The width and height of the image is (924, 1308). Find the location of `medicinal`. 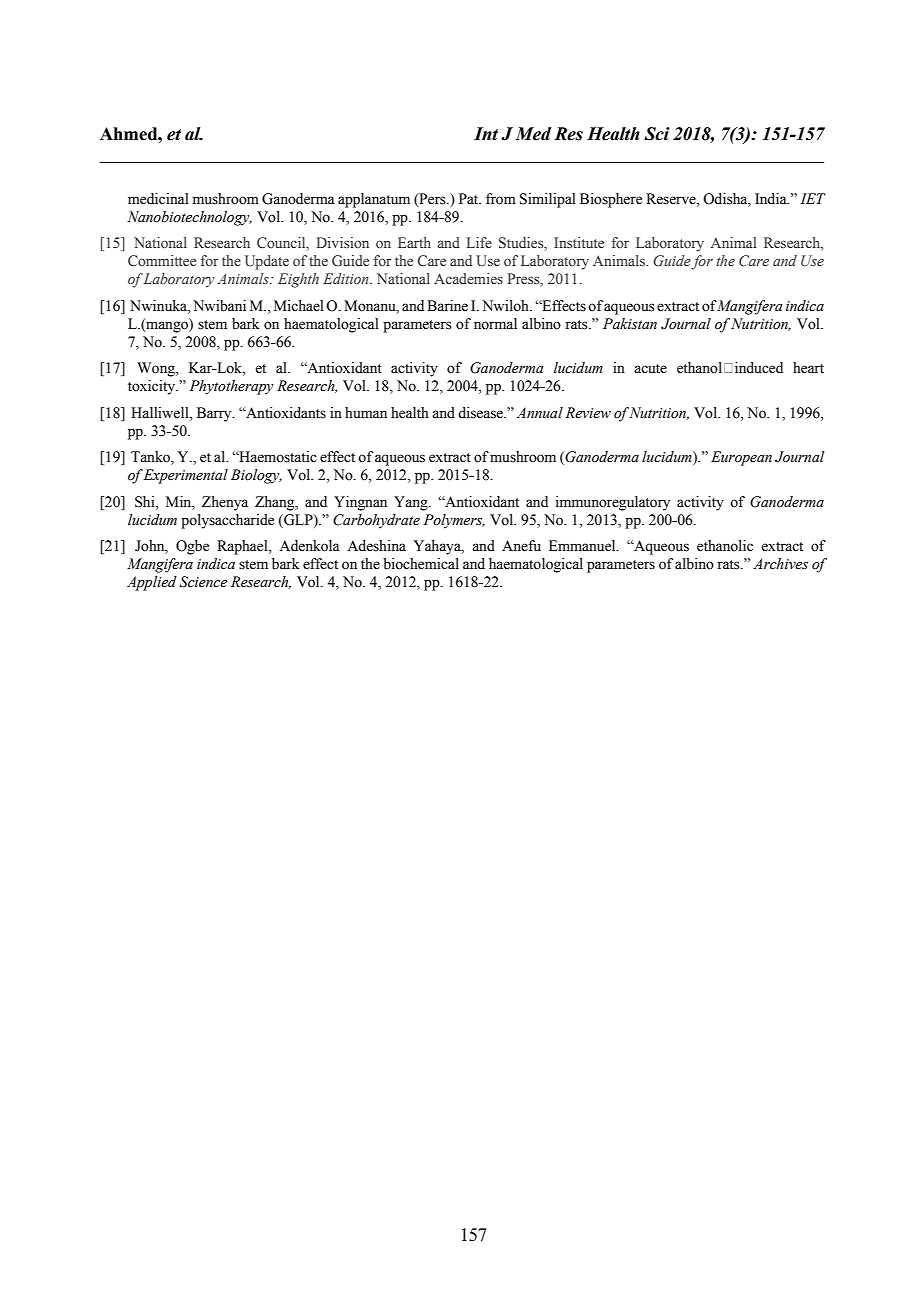

medicinal is located at coordinates (158, 199).
